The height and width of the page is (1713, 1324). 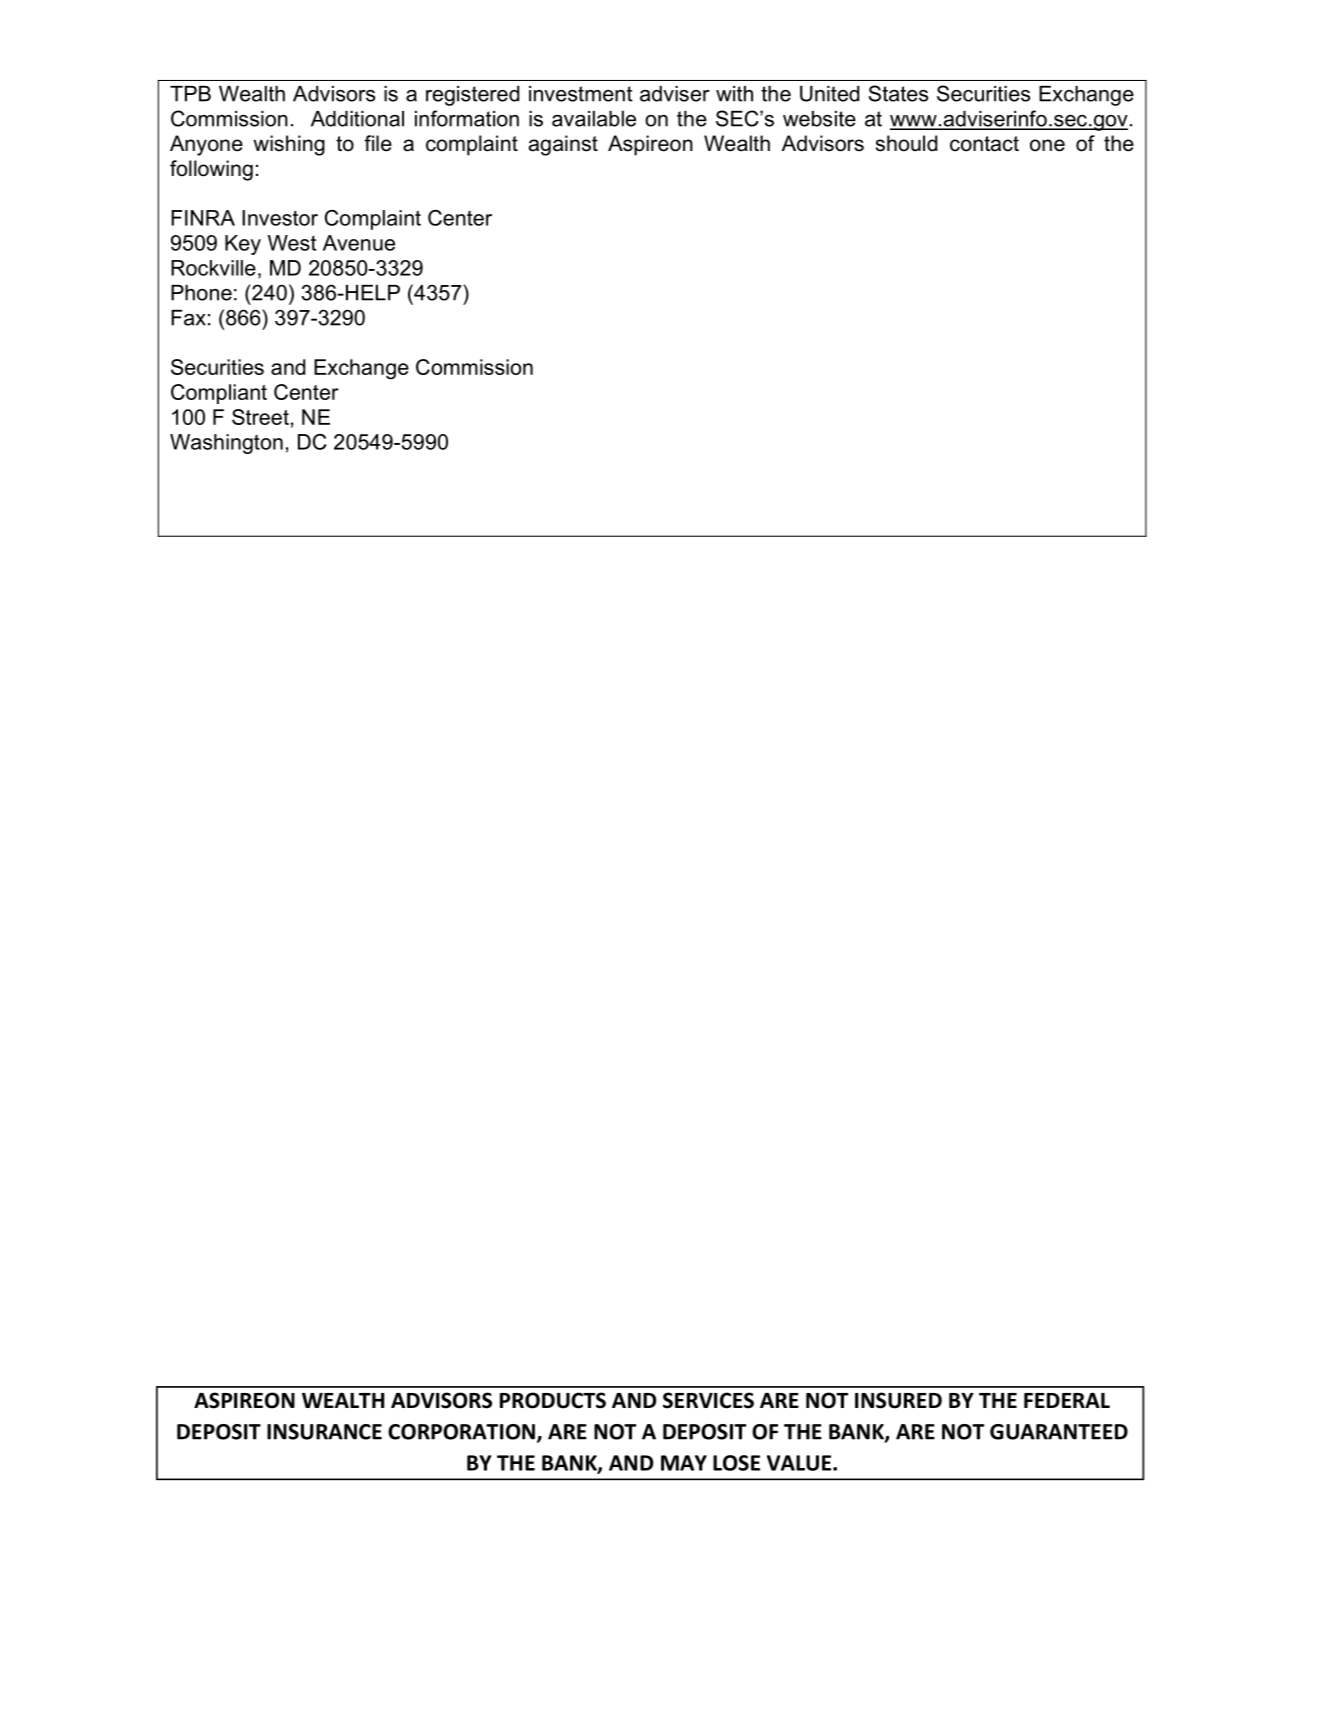 What do you see at coordinates (684, 1463) in the page?
I see `MAY` at bounding box center [684, 1463].
